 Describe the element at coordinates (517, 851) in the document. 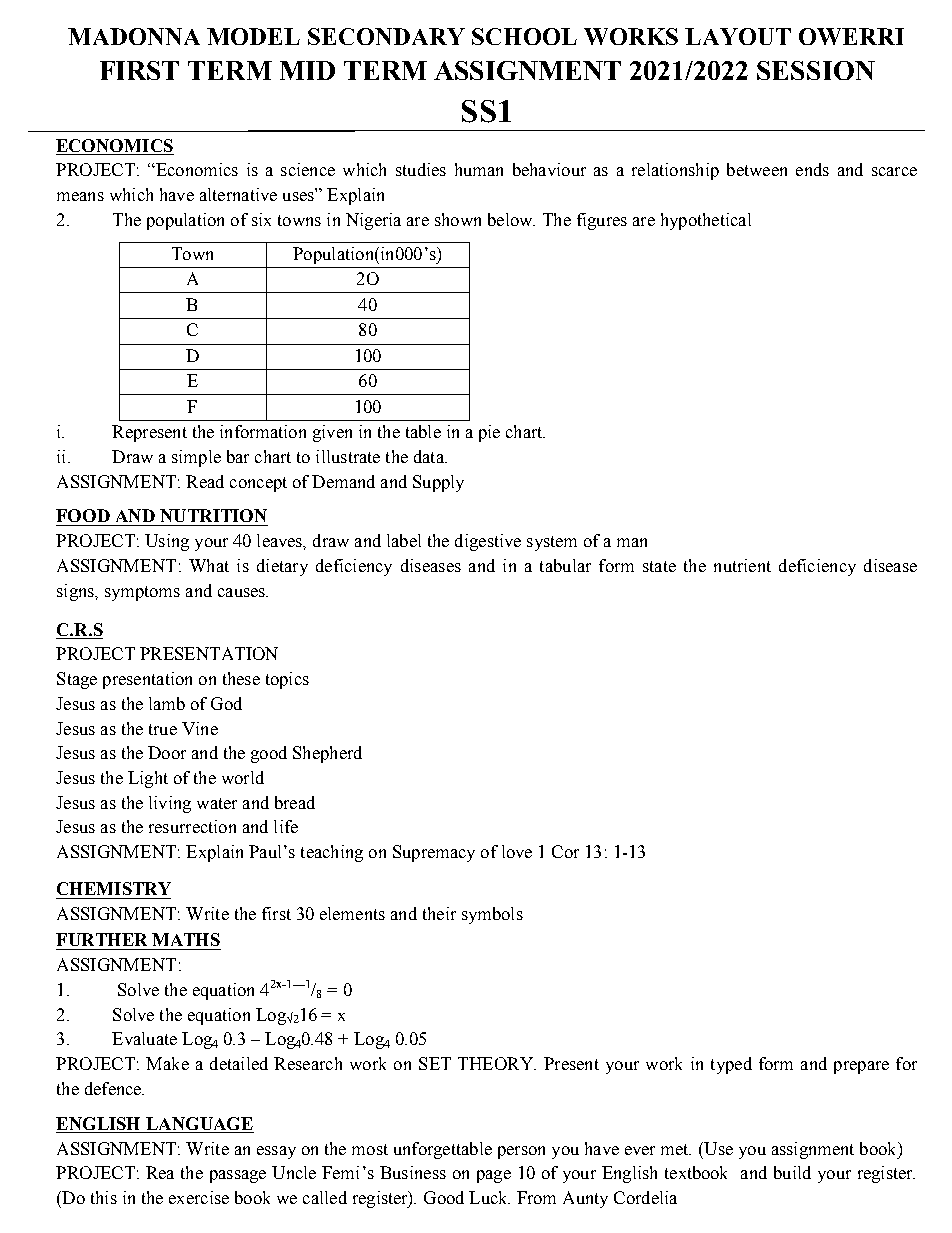

I see `love` at that location.
